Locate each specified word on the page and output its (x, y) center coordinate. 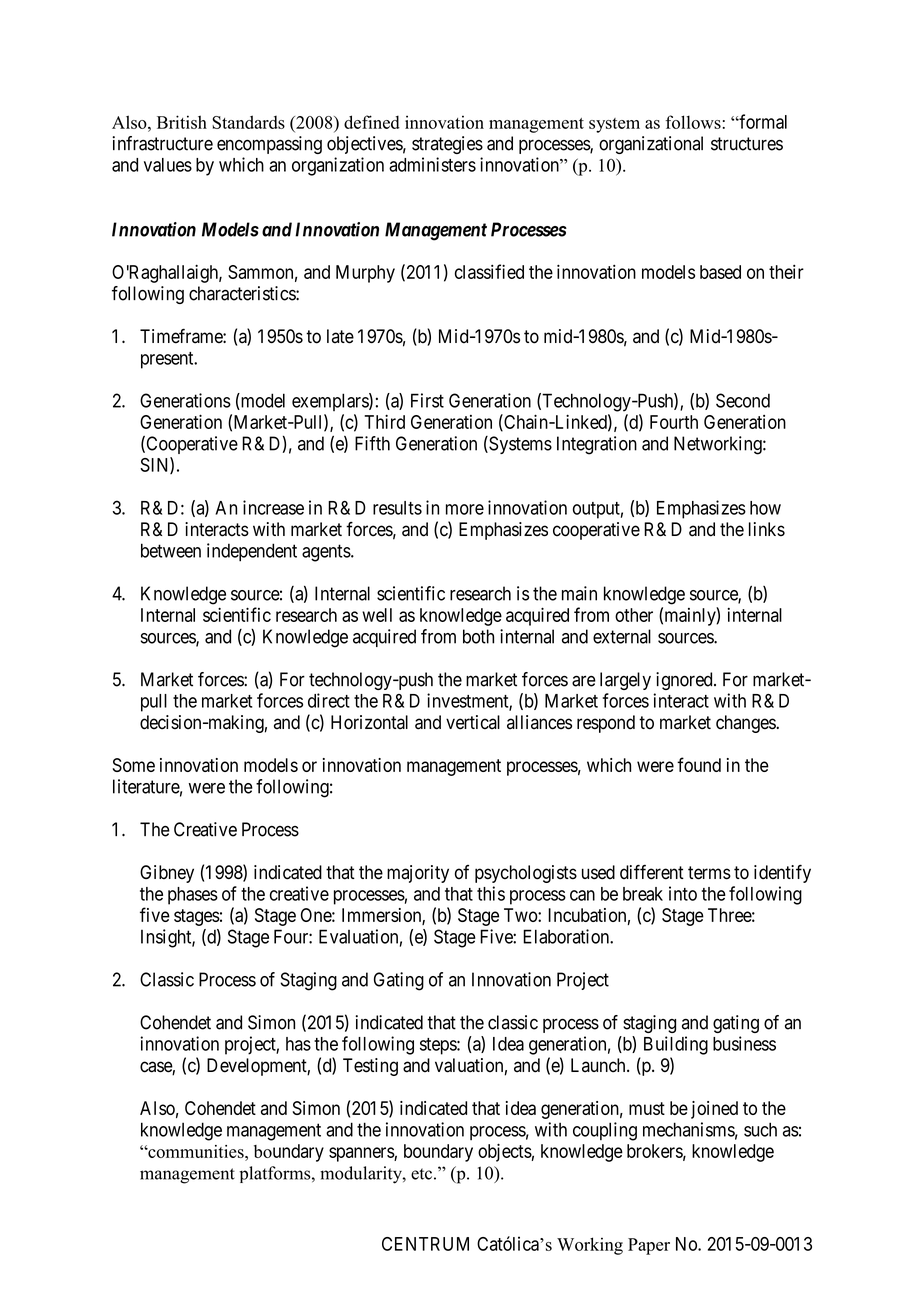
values (168, 165)
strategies (447, 145)
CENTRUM (425, 1244)
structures (747, 144)
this (491, 893)
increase (273, 507)
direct (329, 700)
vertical (473, 722)
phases (193, 896)
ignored (685, 681)
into (683, 893)
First (427, 400)
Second (743, 400)
